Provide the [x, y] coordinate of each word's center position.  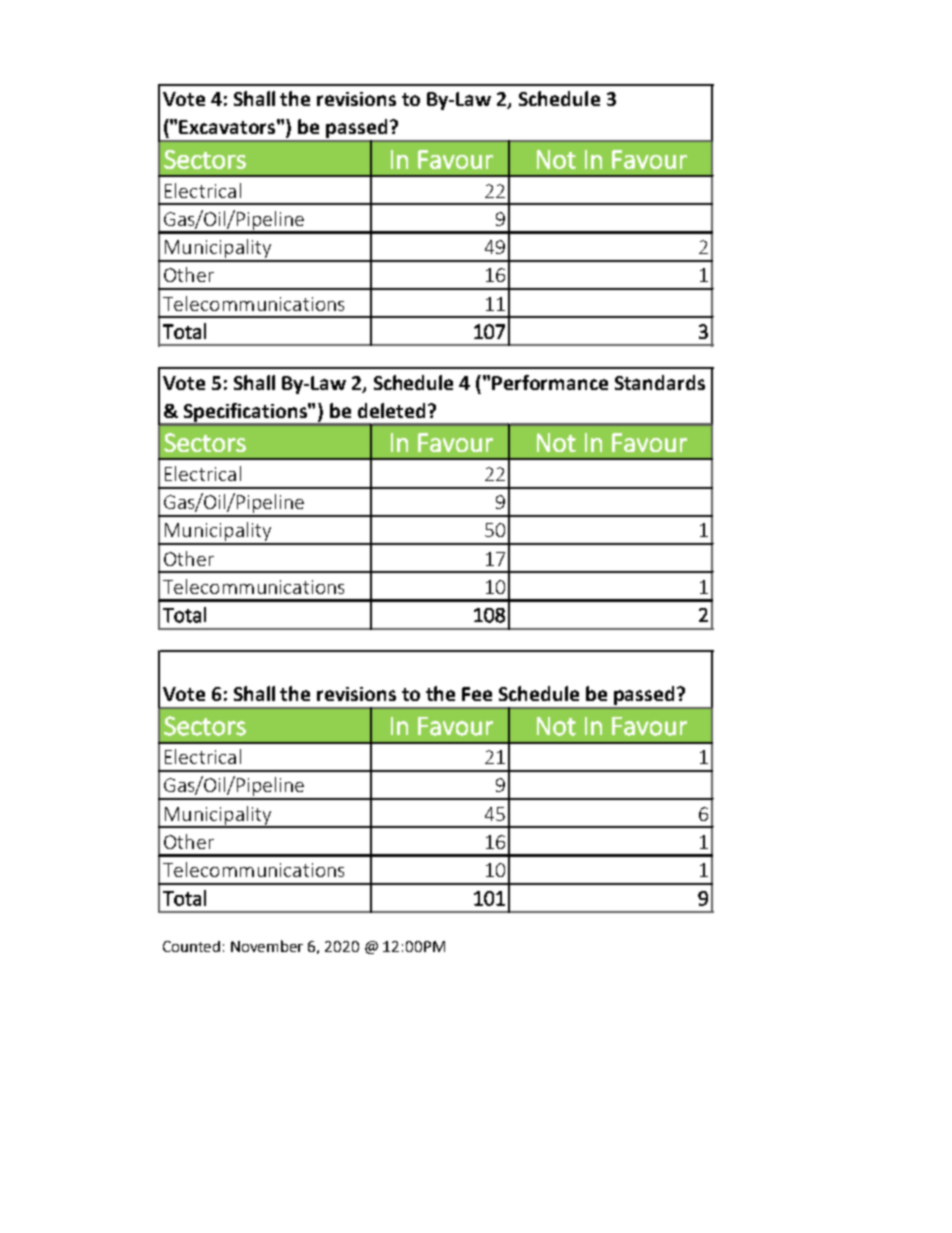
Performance [550, 382]
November [267, 946]
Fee [477, 694]
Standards [660, 382]
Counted [191, 946]
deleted [391, 410]
